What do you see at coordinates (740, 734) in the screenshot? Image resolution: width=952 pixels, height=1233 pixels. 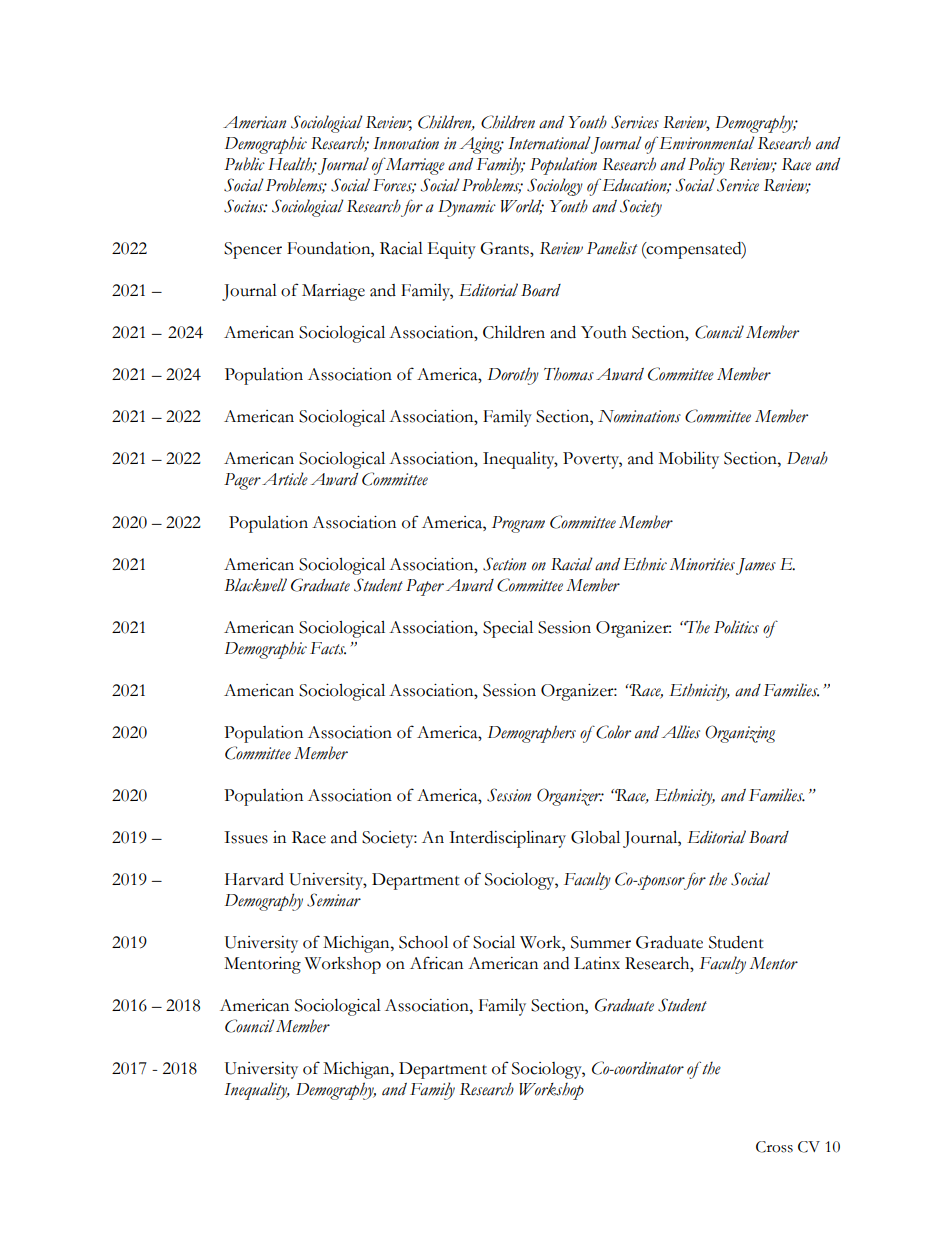 I see `Organizing` at bounding box center [740, 734].
